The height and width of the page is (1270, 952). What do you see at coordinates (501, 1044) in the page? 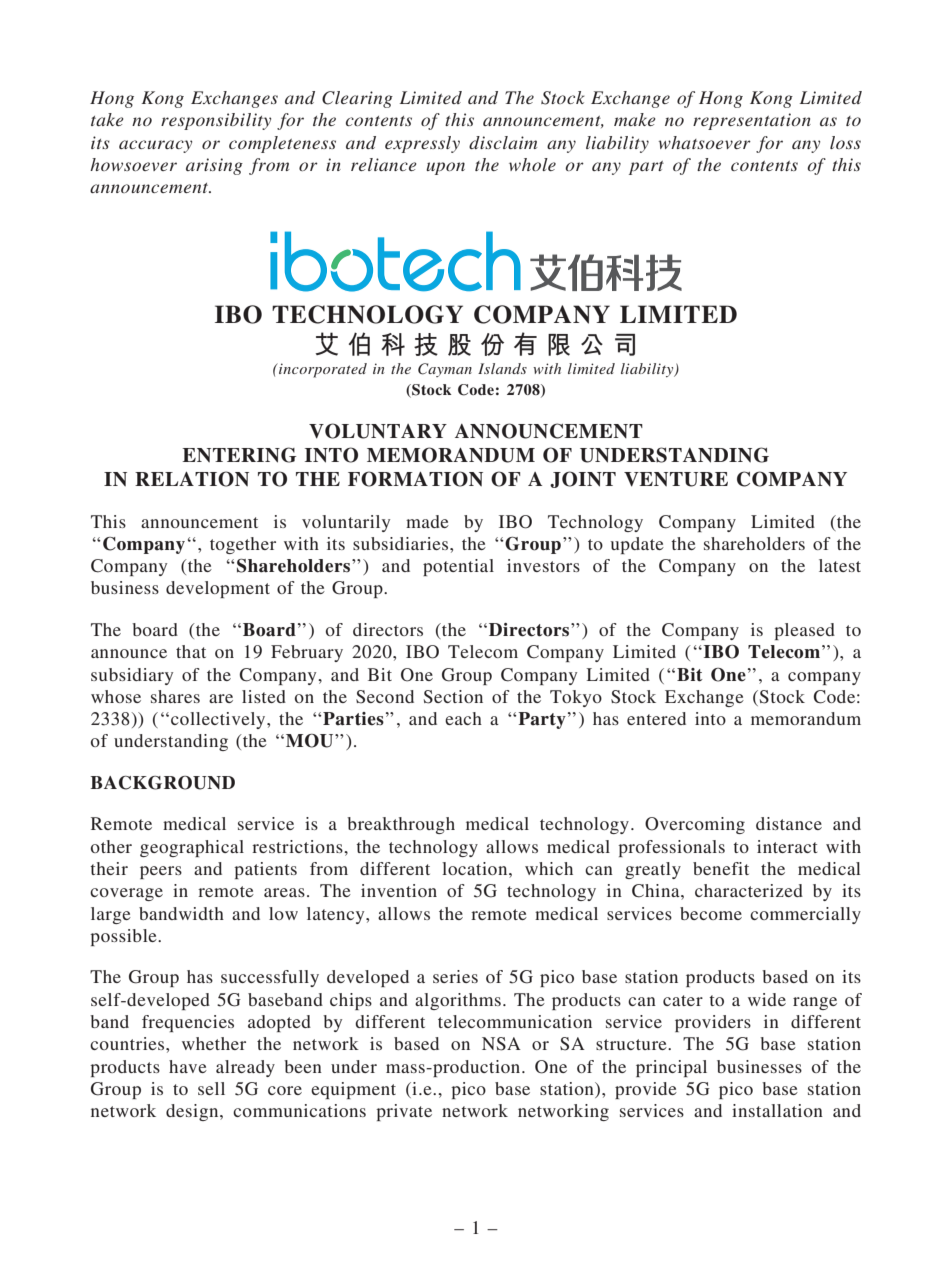
I see `NSA` at bounding box center [501, 1044].
